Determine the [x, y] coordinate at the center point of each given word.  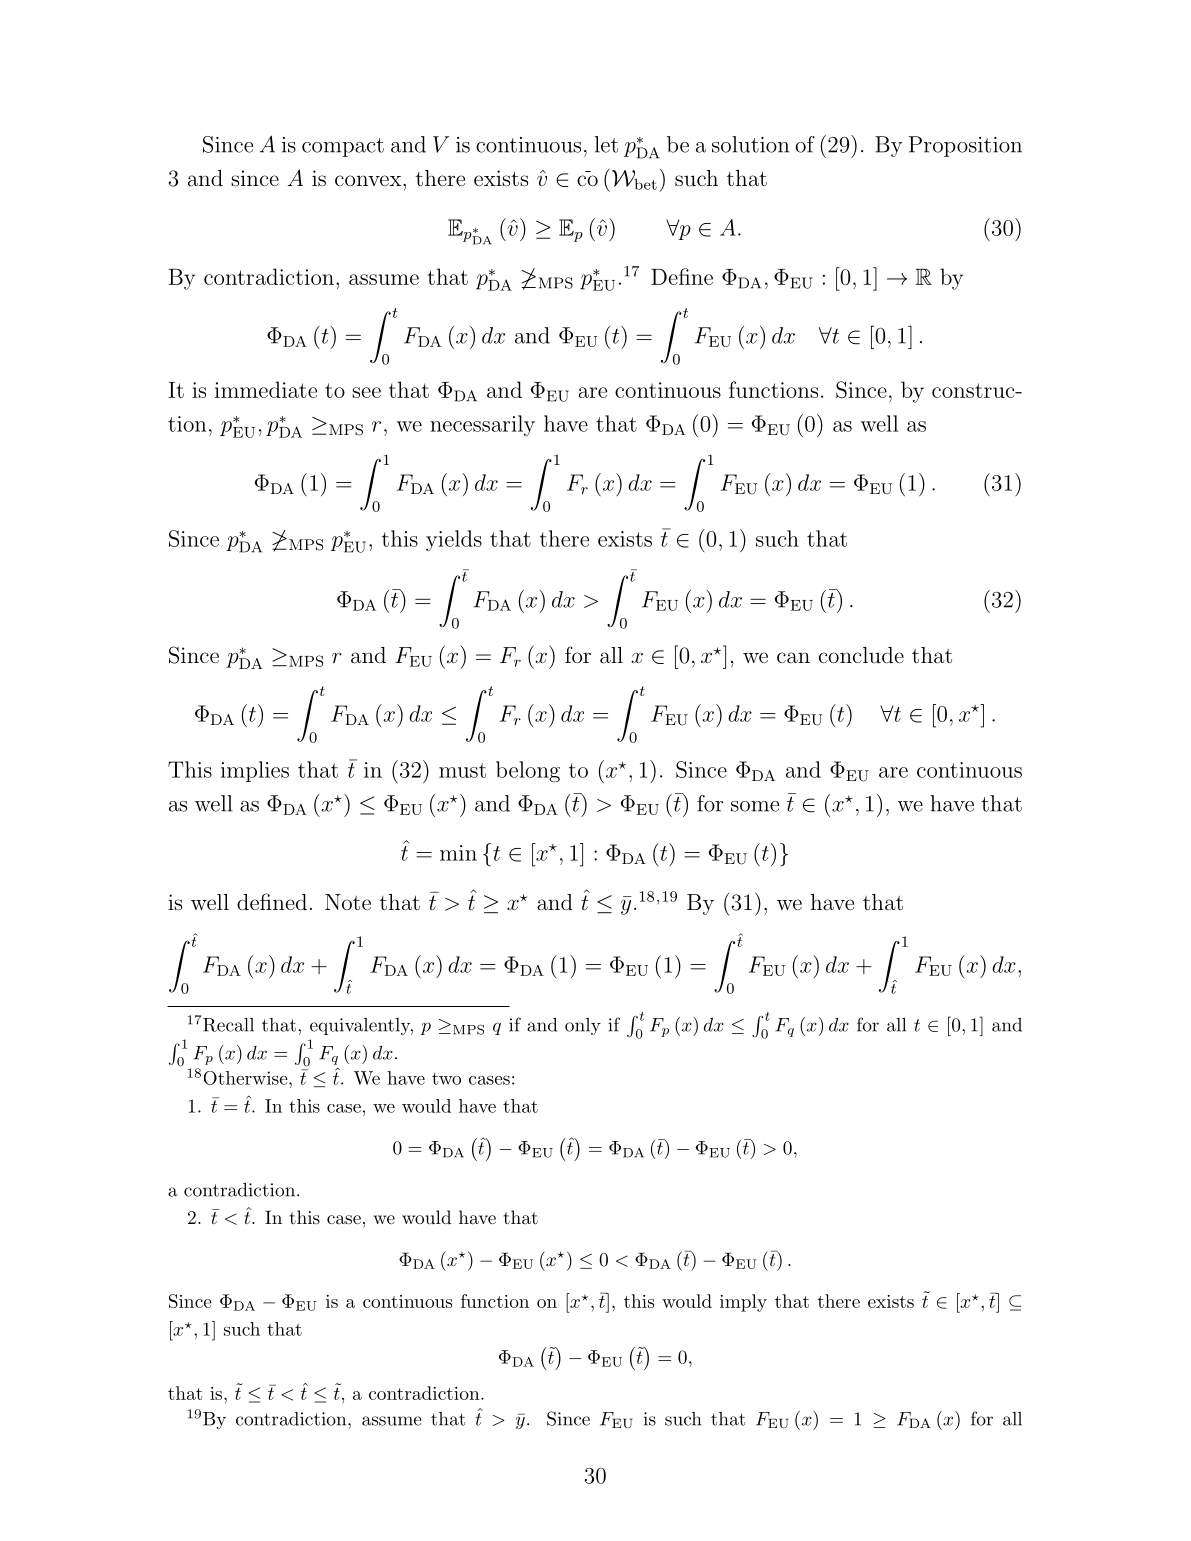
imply [743, 1303]
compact [343, 147]
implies [255, 771]
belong [528, 772]
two [446, 1079]
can [793, 658]
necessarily [482, 425]
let [606, 144]
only [583, 1026]
